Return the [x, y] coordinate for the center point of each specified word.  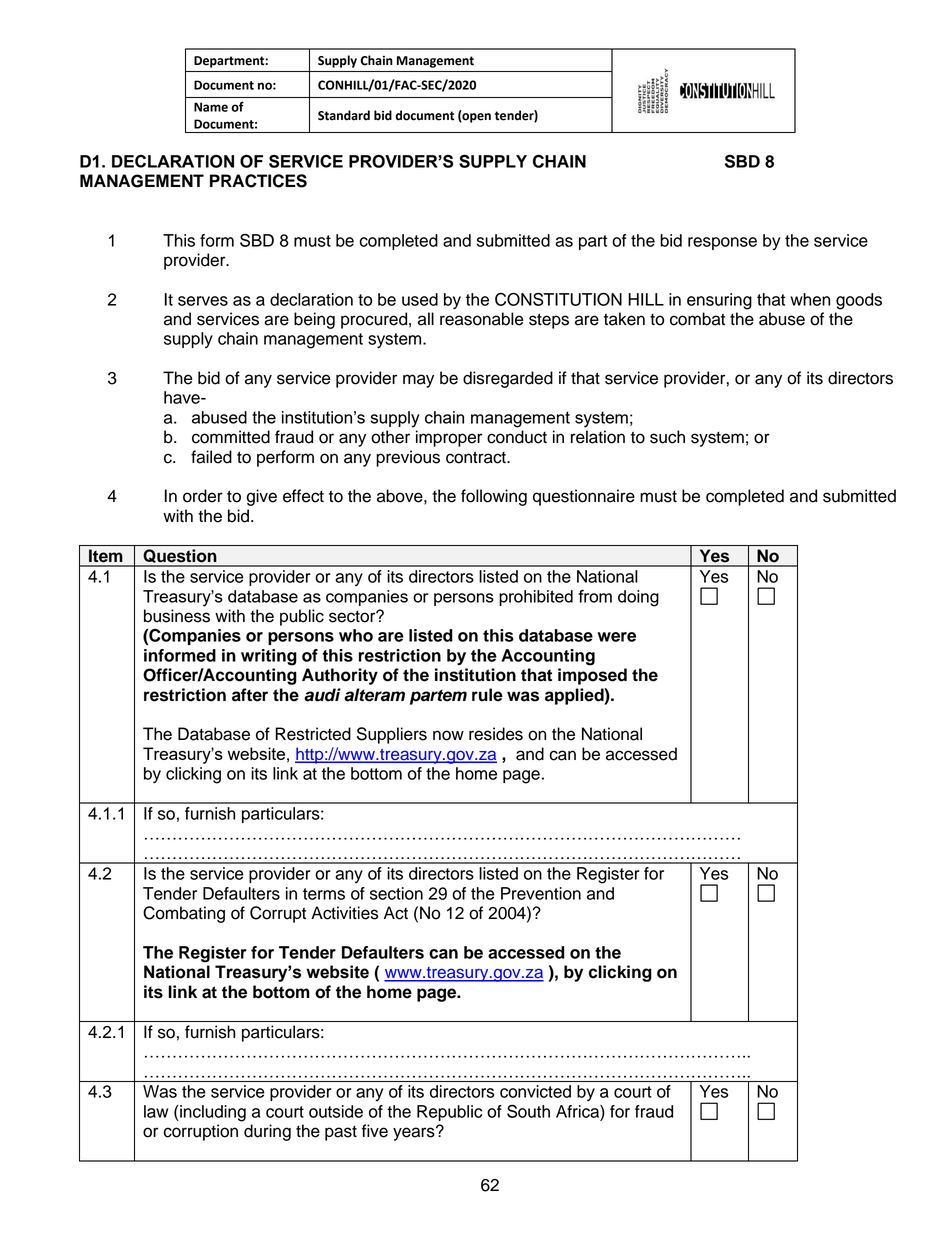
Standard [344, 115]
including [212, 1113]
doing [638, 598]
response [722, 243]
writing [269, 657]
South [528, 1111]
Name [211, 107]
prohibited [536, 598]
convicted [535, 1091]
